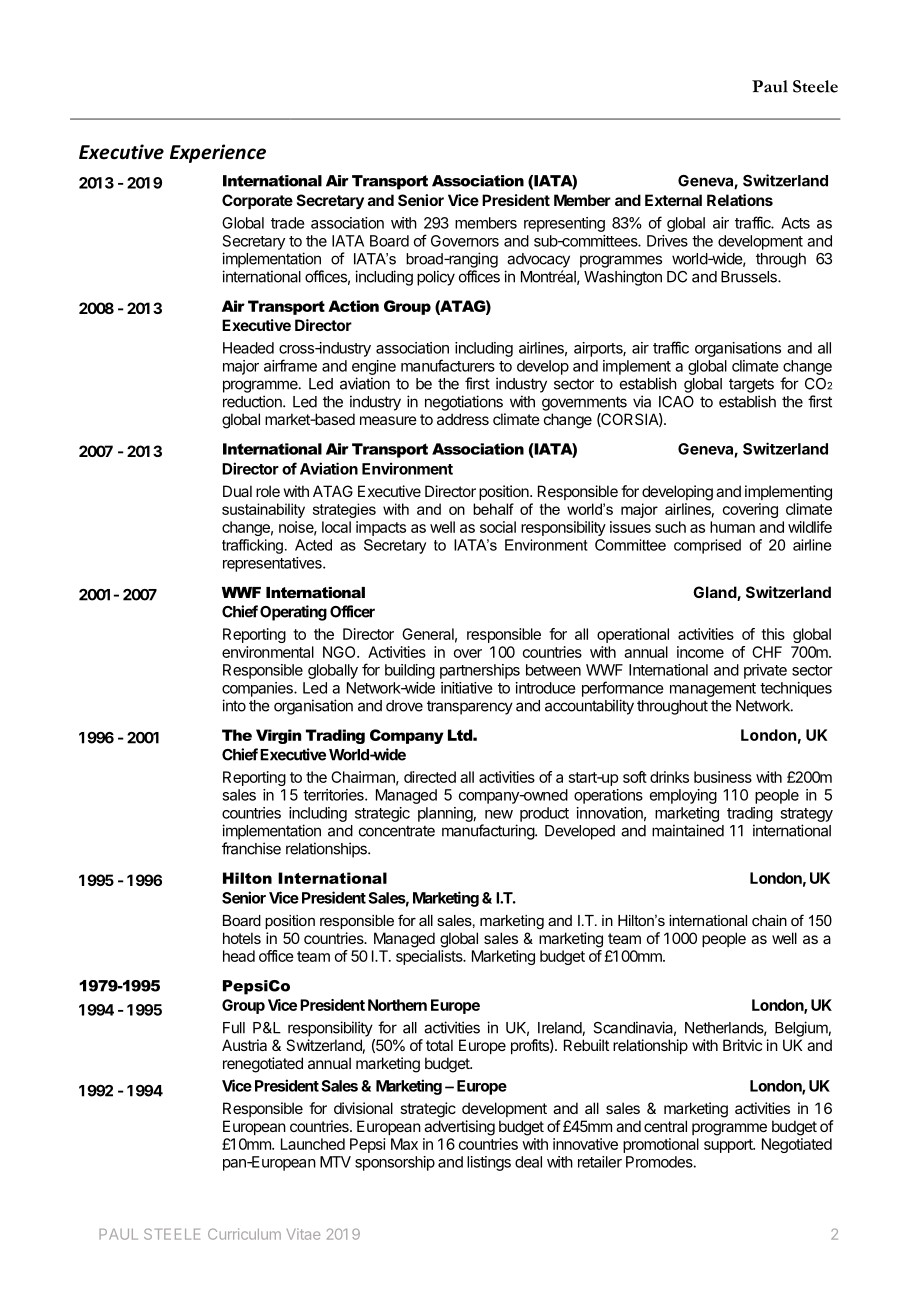 The height and width of the page is (1308, 924). Describe the element at coordinates (303, 1234) in the page. I see `Vitae` at that location.
